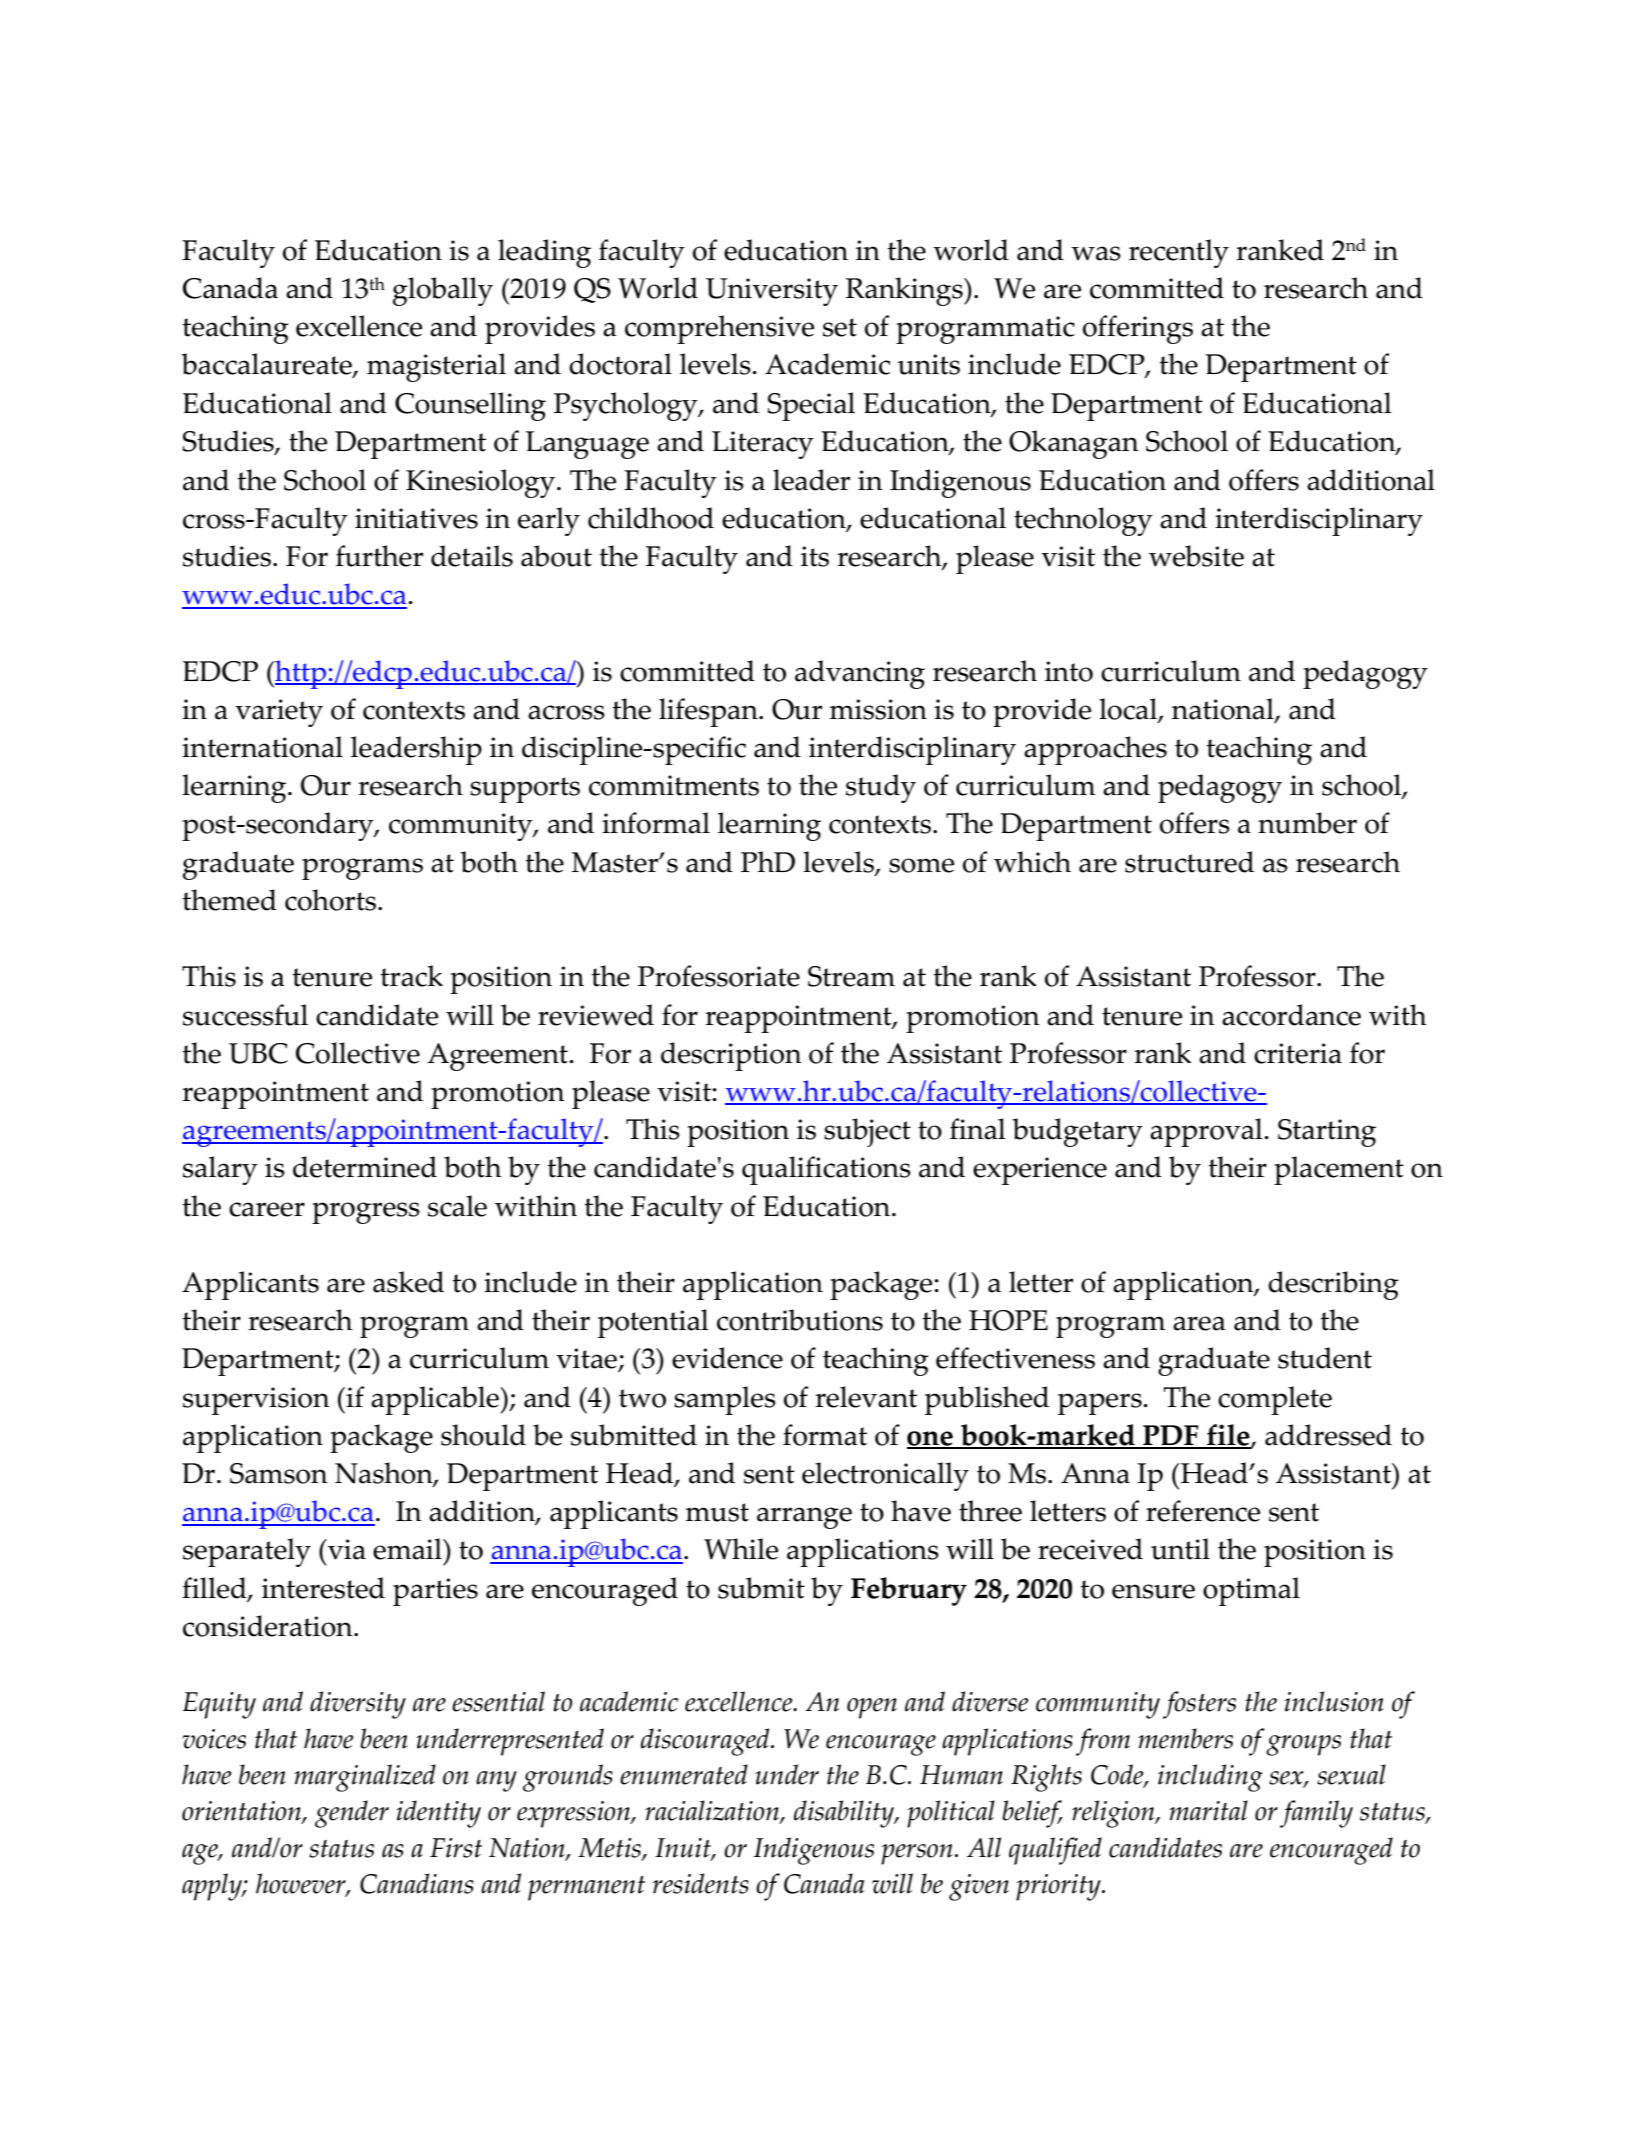 This screenshot has height=2137, width=1651. I want to click on asked, so click(408, 1282).
